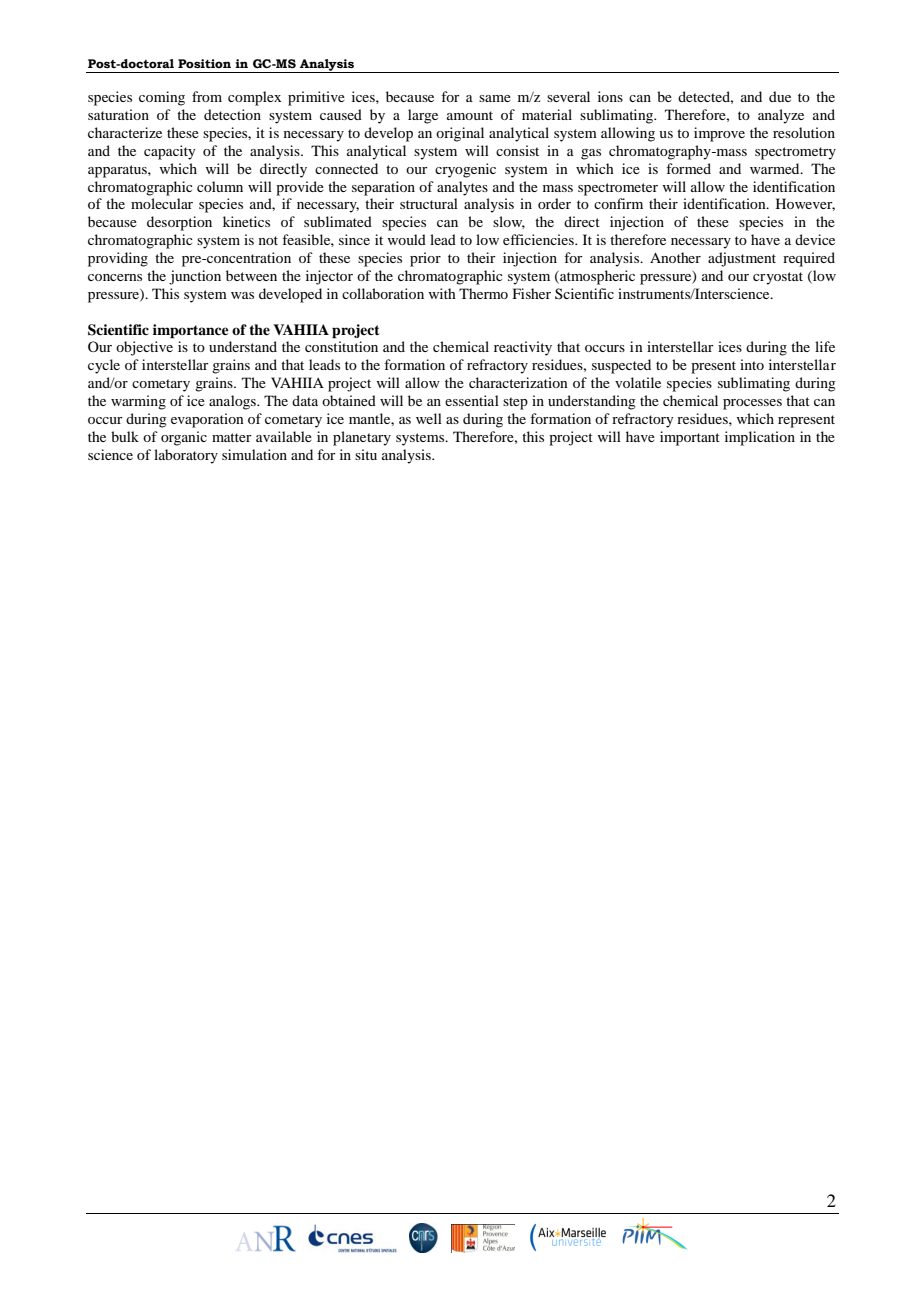  Describe the element at coordinates (169, 152) in the screenshot. I see `capacity` at that location.
